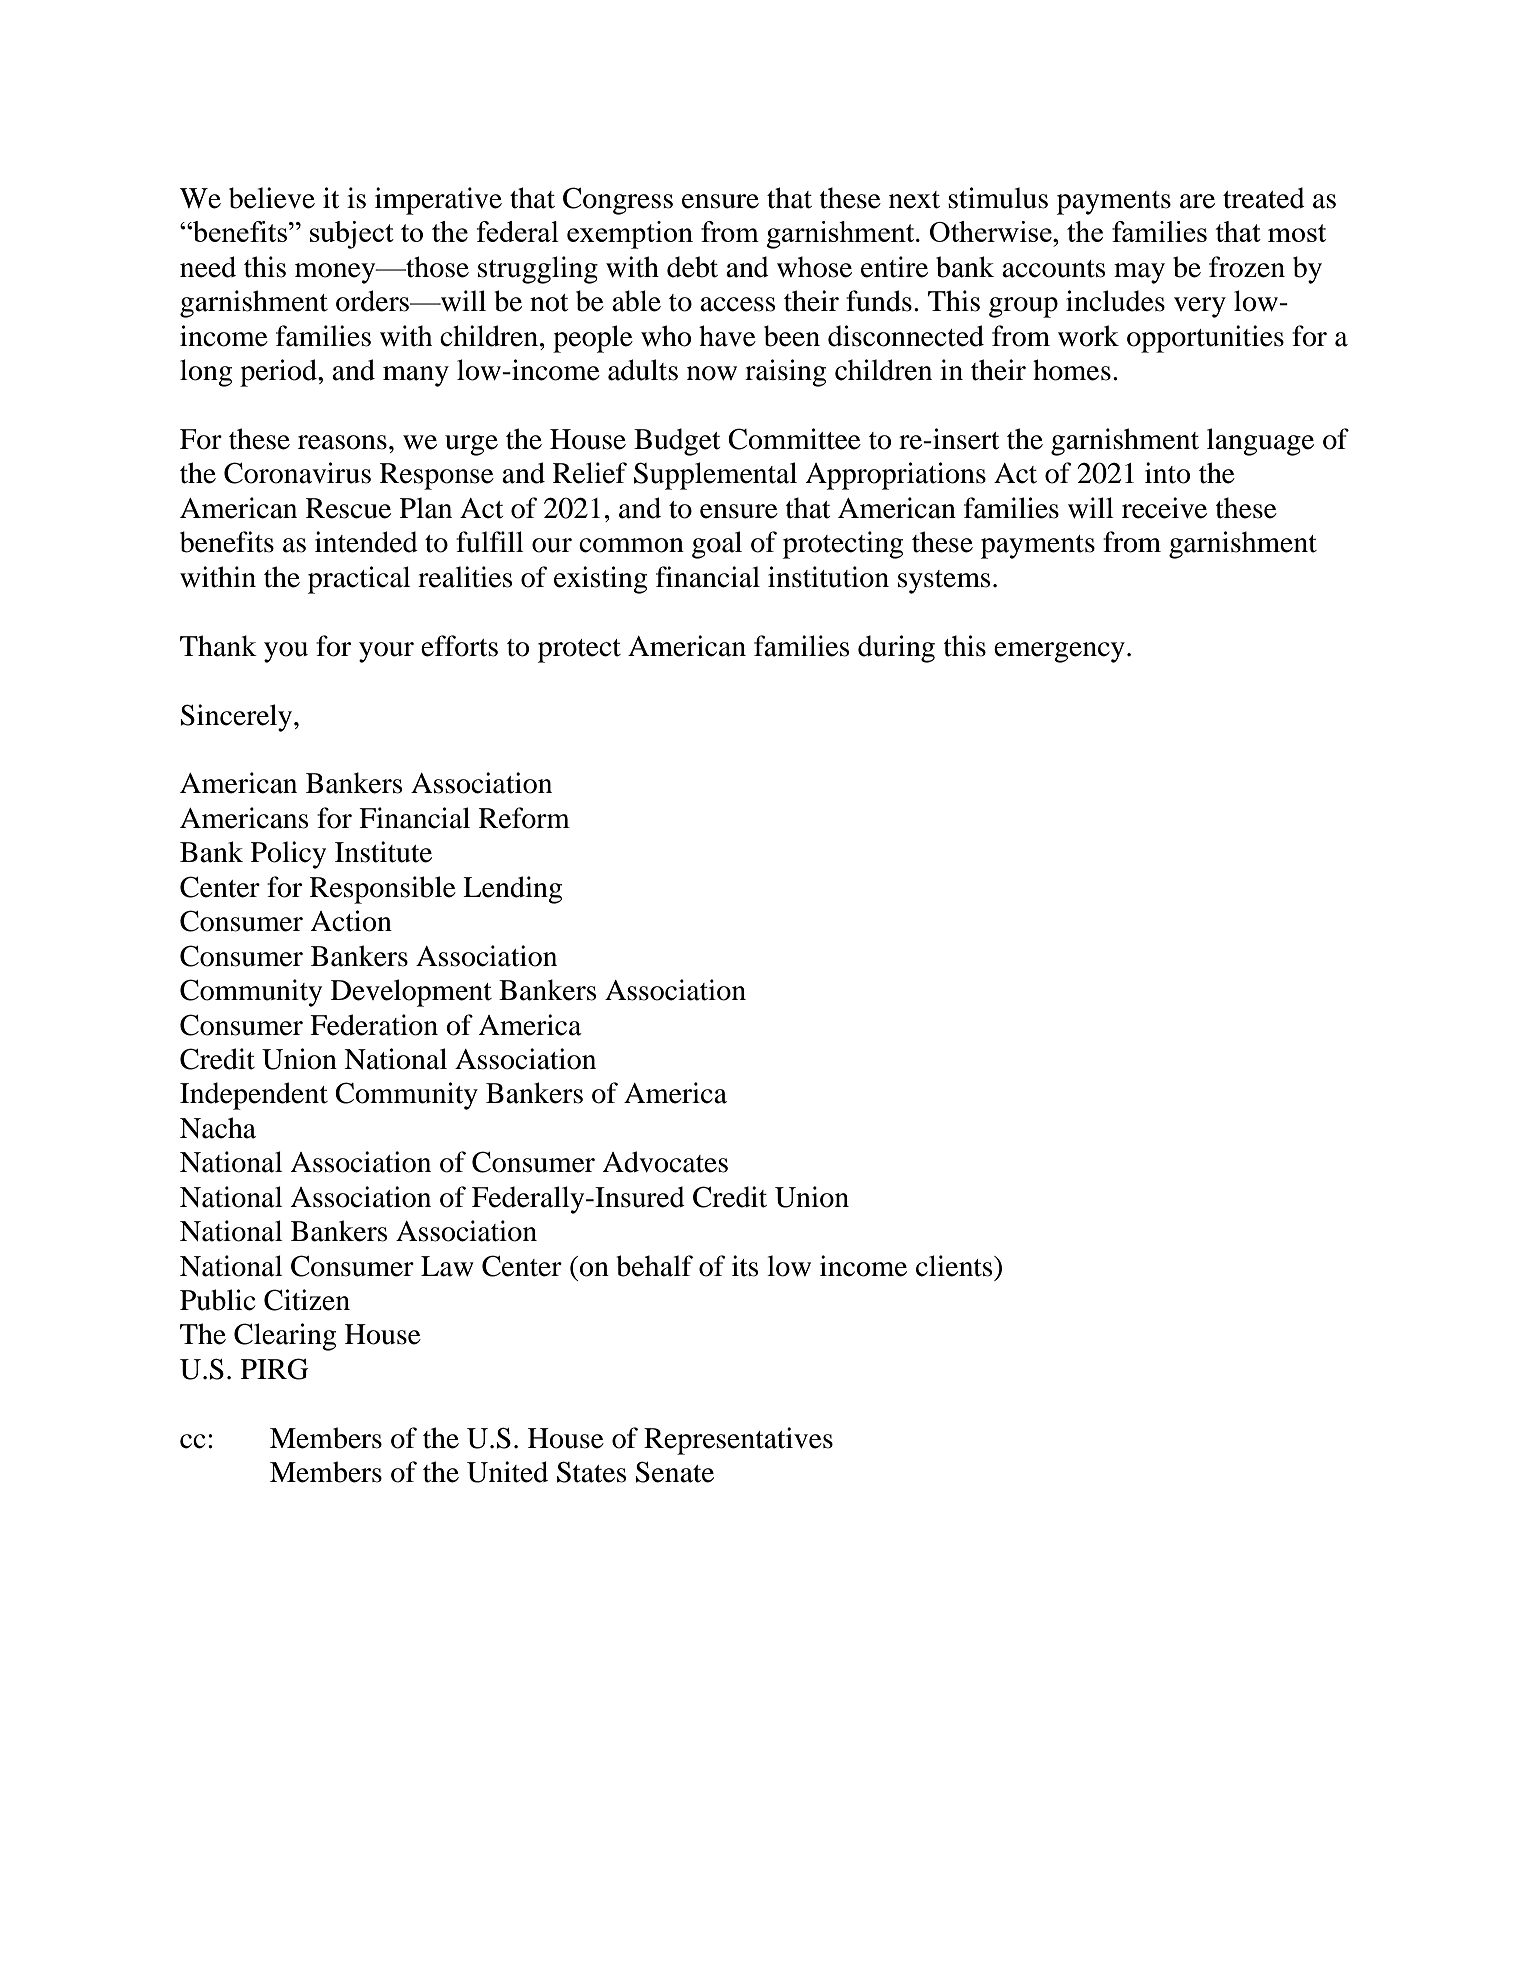 This page has width=1528, height=1977. Describe the element at coordinates (675, 1472) in the page. I see `Senate` at that location.
